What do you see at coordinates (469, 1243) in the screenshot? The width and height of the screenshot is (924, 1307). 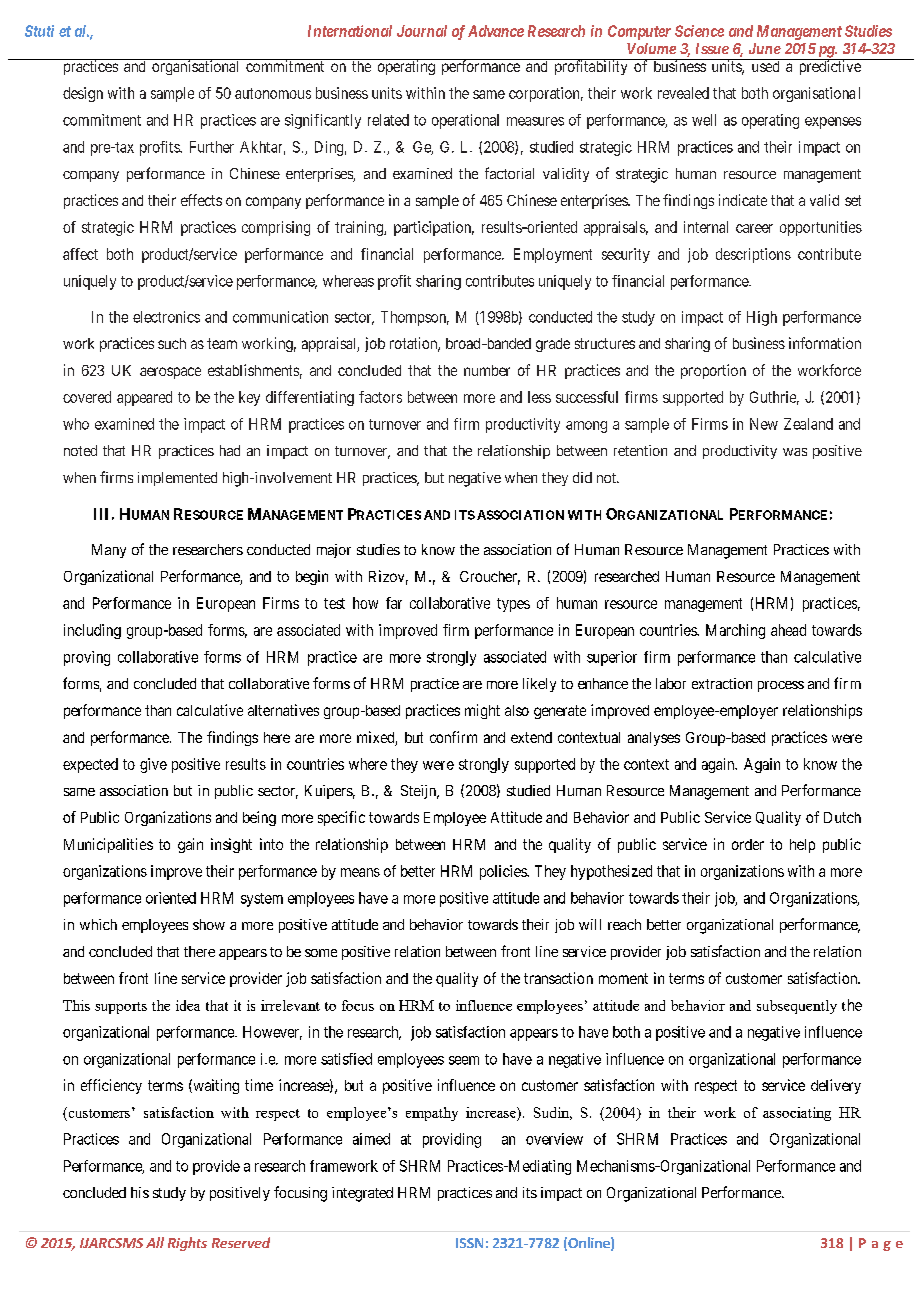 I see `ISSN` at bounding box center [469, 1243].
